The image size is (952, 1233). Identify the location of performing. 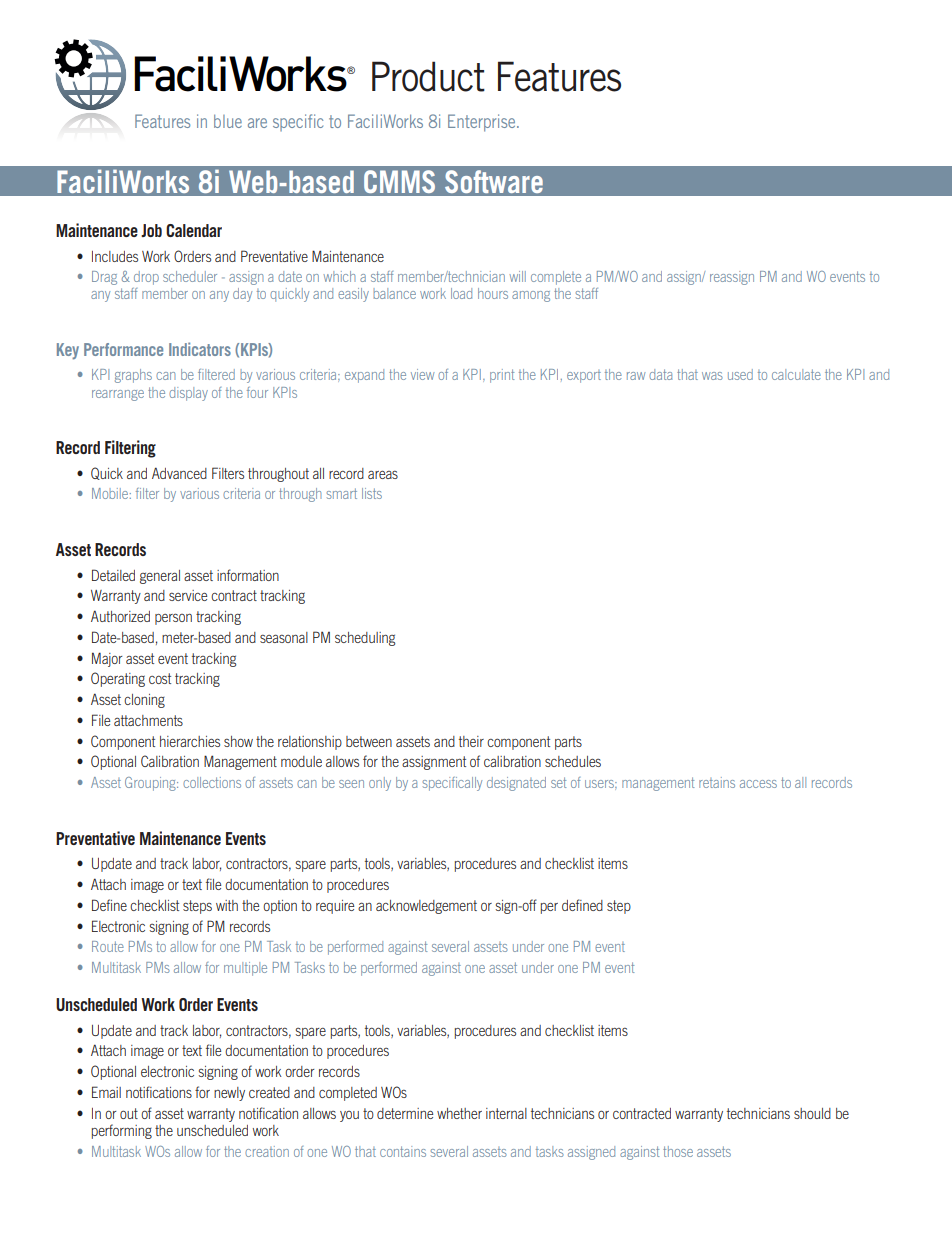
(122, 1131).
